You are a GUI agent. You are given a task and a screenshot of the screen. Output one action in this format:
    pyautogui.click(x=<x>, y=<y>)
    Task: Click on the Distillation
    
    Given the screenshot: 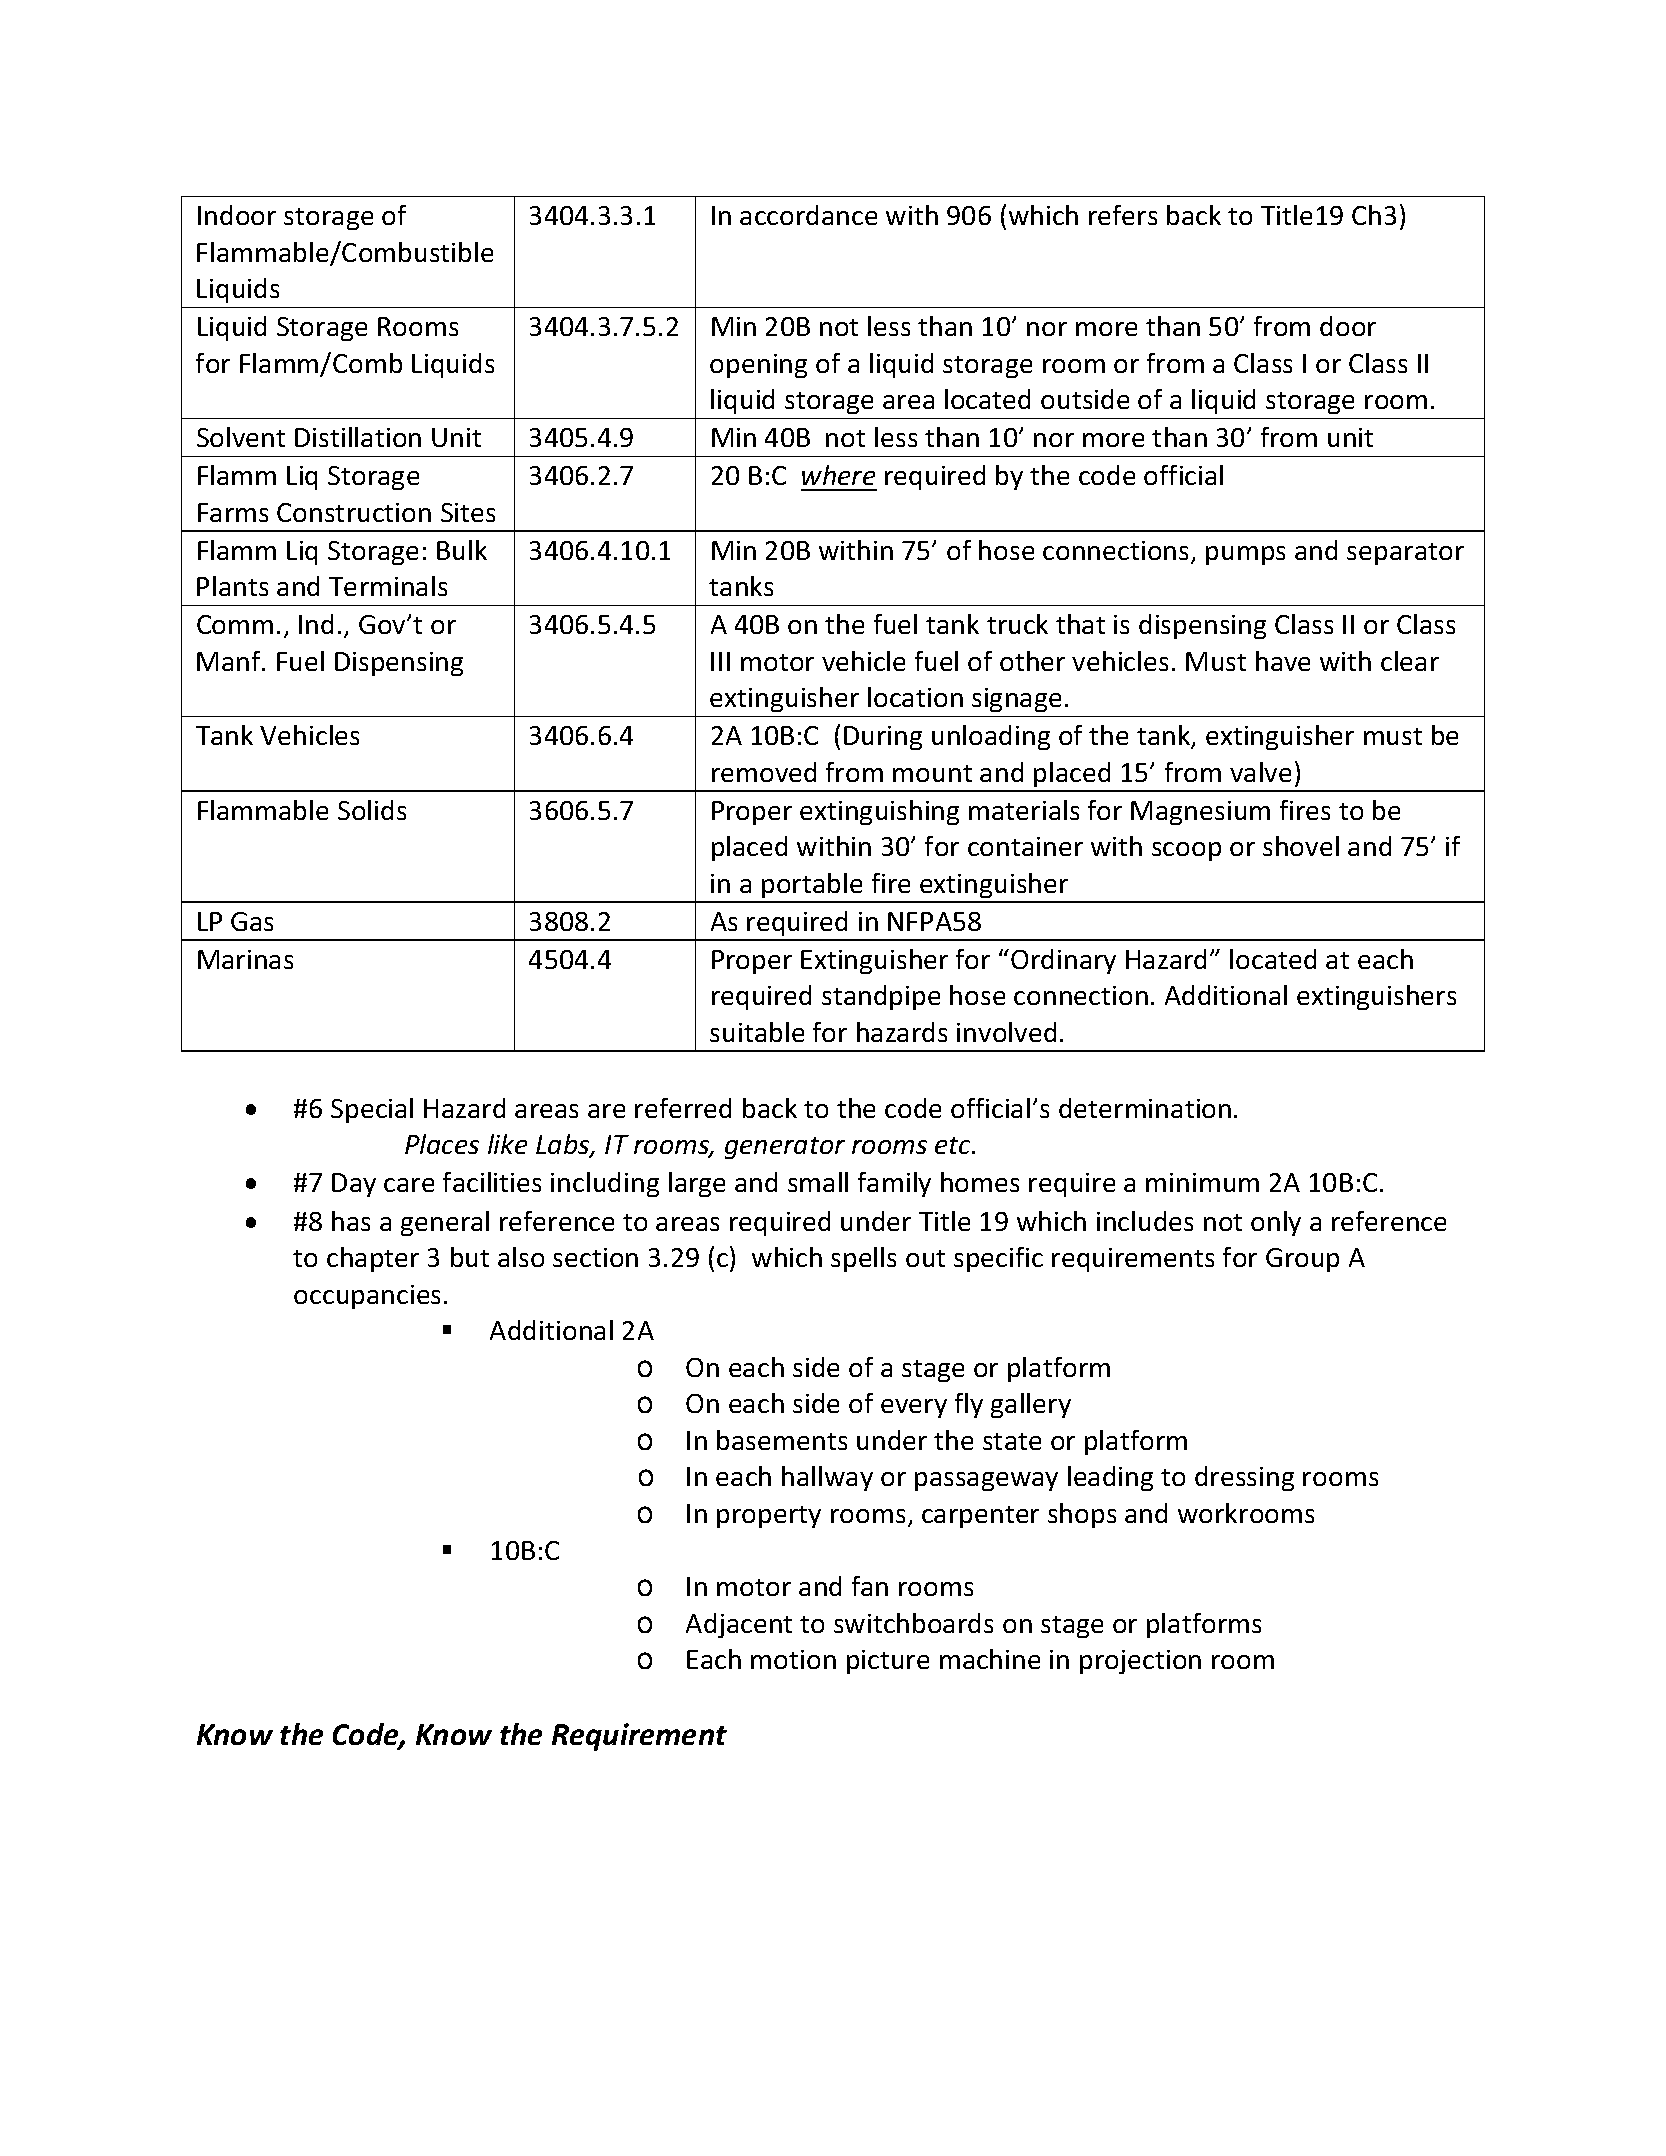 What is the action you would take?
    pyautogui.click(x=358, y=437)
